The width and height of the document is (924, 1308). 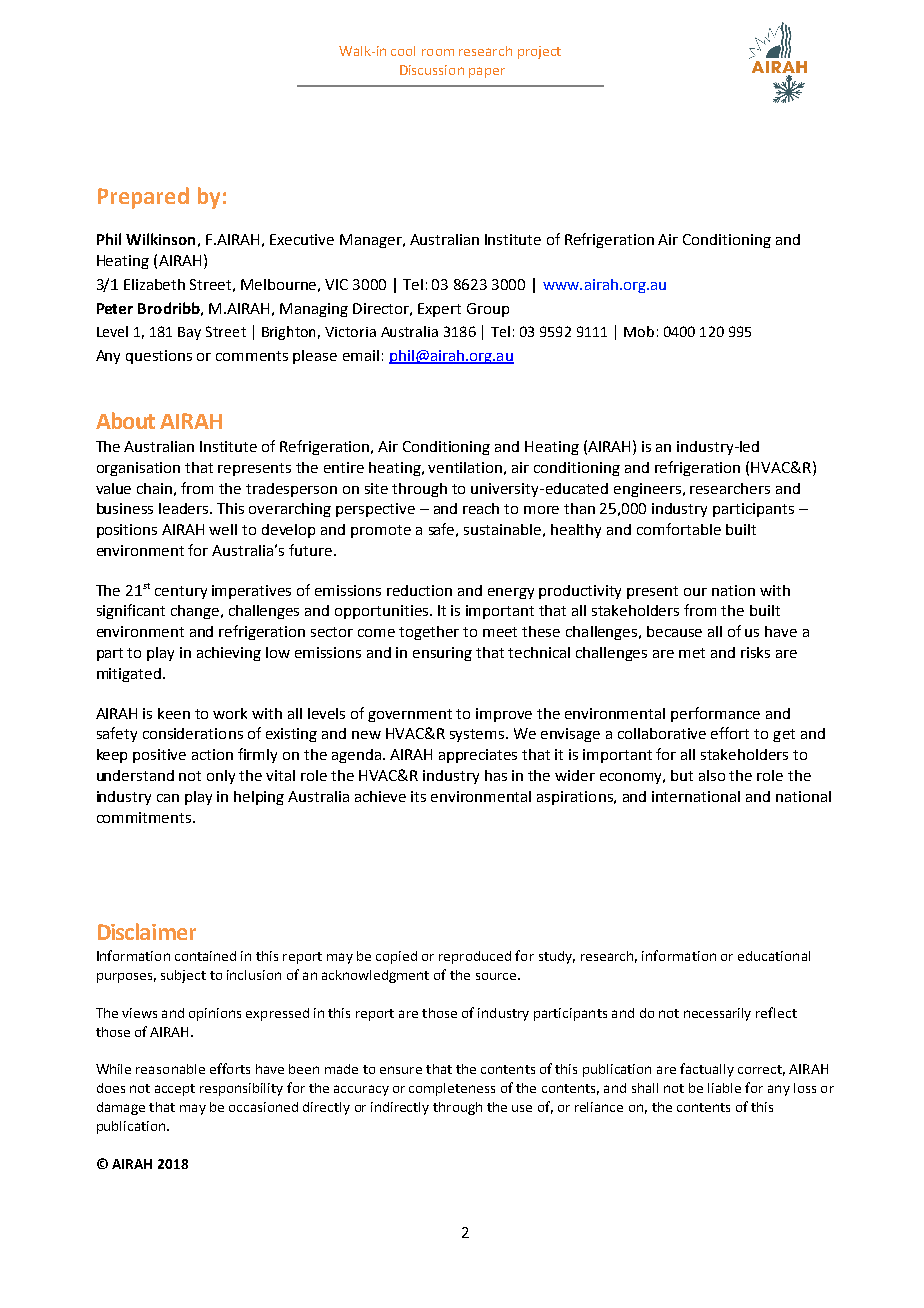 What do you see at coordinates (418, 796) in the document?
I see `its` at bounding box center [418, 796].
